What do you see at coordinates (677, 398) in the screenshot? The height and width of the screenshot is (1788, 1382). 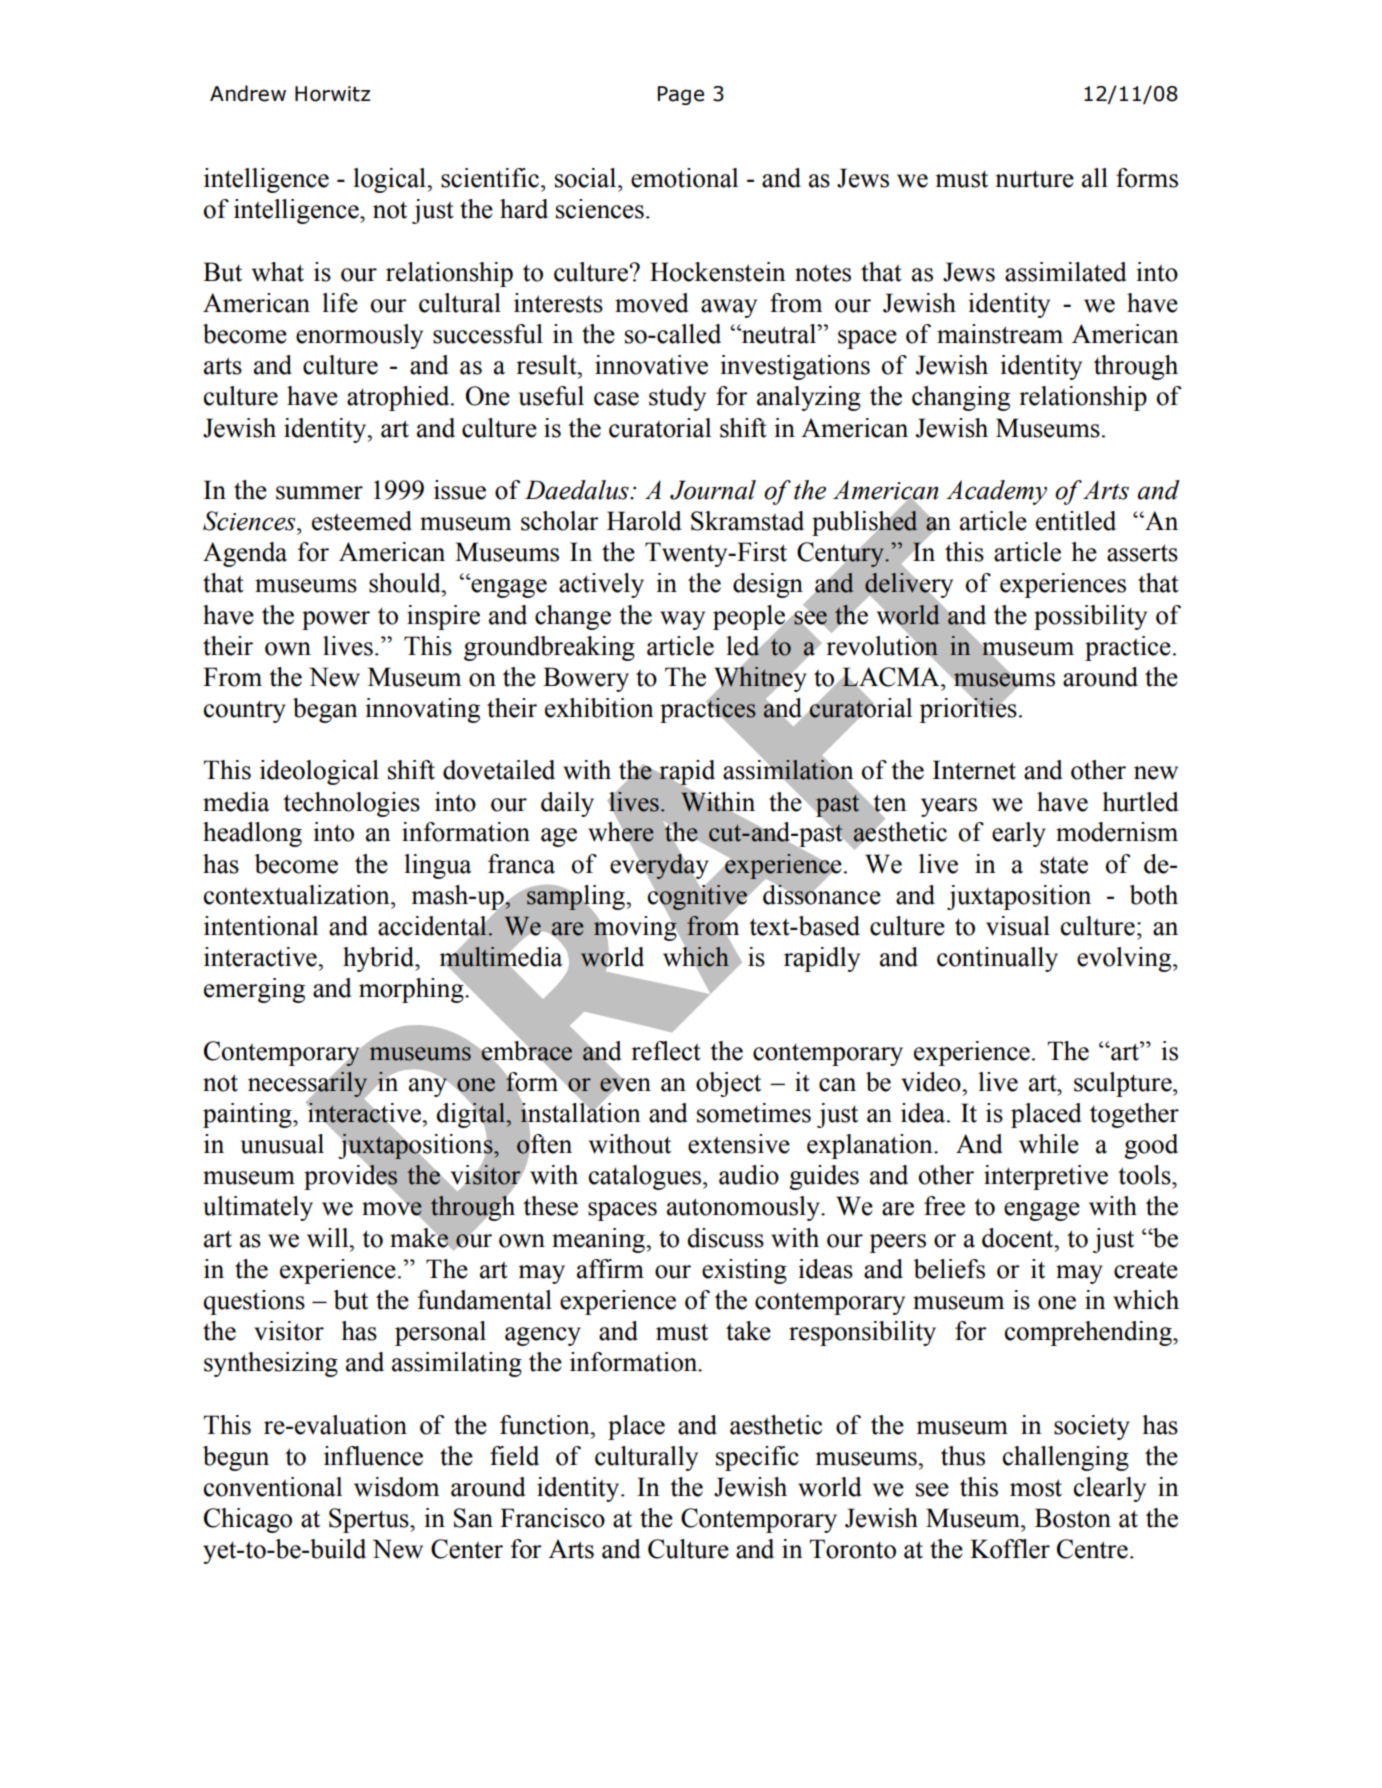 I see `study` at bounding box center [677, 398].
